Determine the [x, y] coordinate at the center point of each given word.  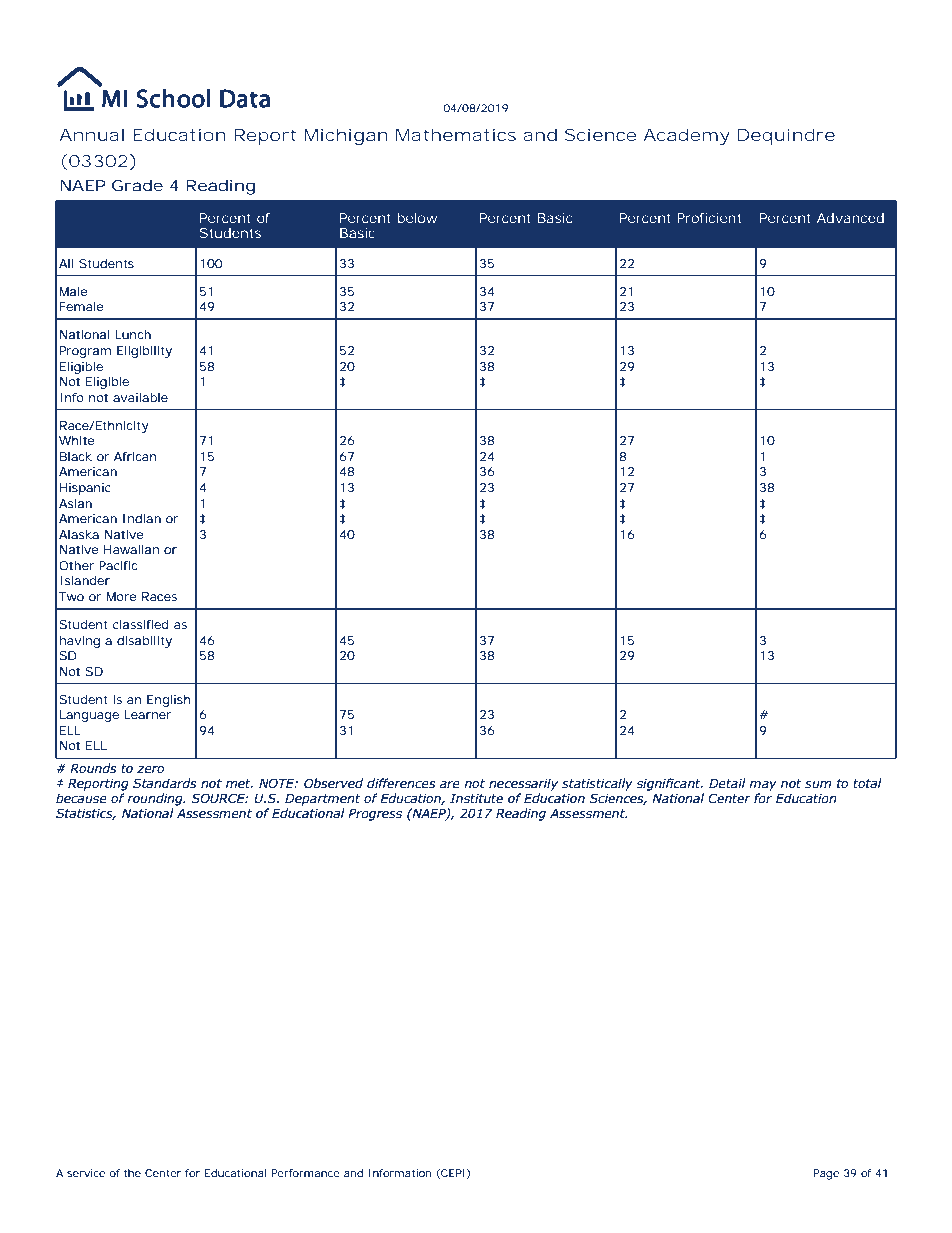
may [763, 786]
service [86, 1173]
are [449, 784]
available [140, 397]
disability [144, 642]
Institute [476, 799]
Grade [137, 185]
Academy [686, 136]
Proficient [709, 218]
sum [818, 784]
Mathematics [456, 134]
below [417, 218]
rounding [156, 799]
